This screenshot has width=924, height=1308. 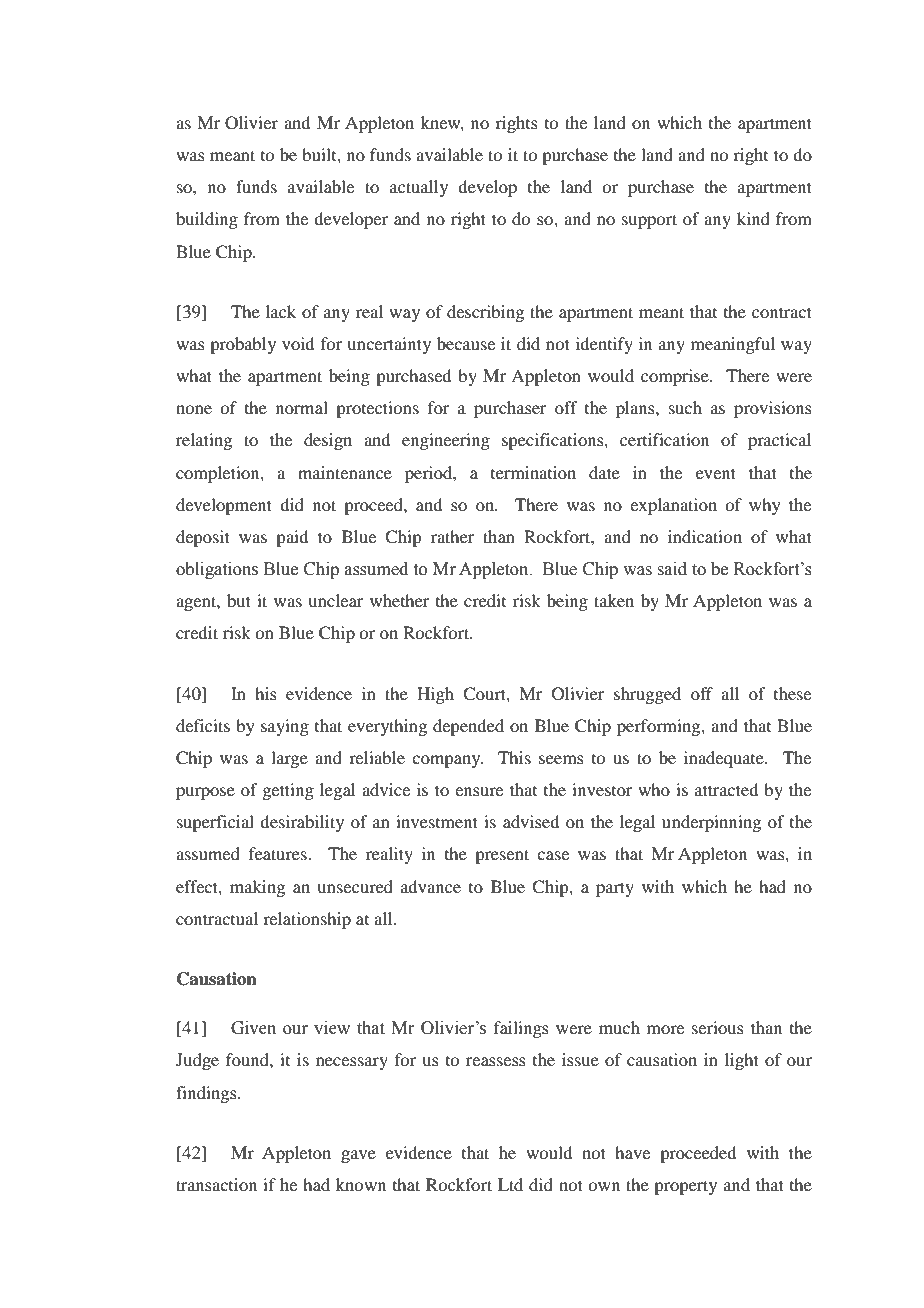 What do you see at coordinates (685, 1187) in the screenshot?
I see `property` at bounding box center [685, 1187].
